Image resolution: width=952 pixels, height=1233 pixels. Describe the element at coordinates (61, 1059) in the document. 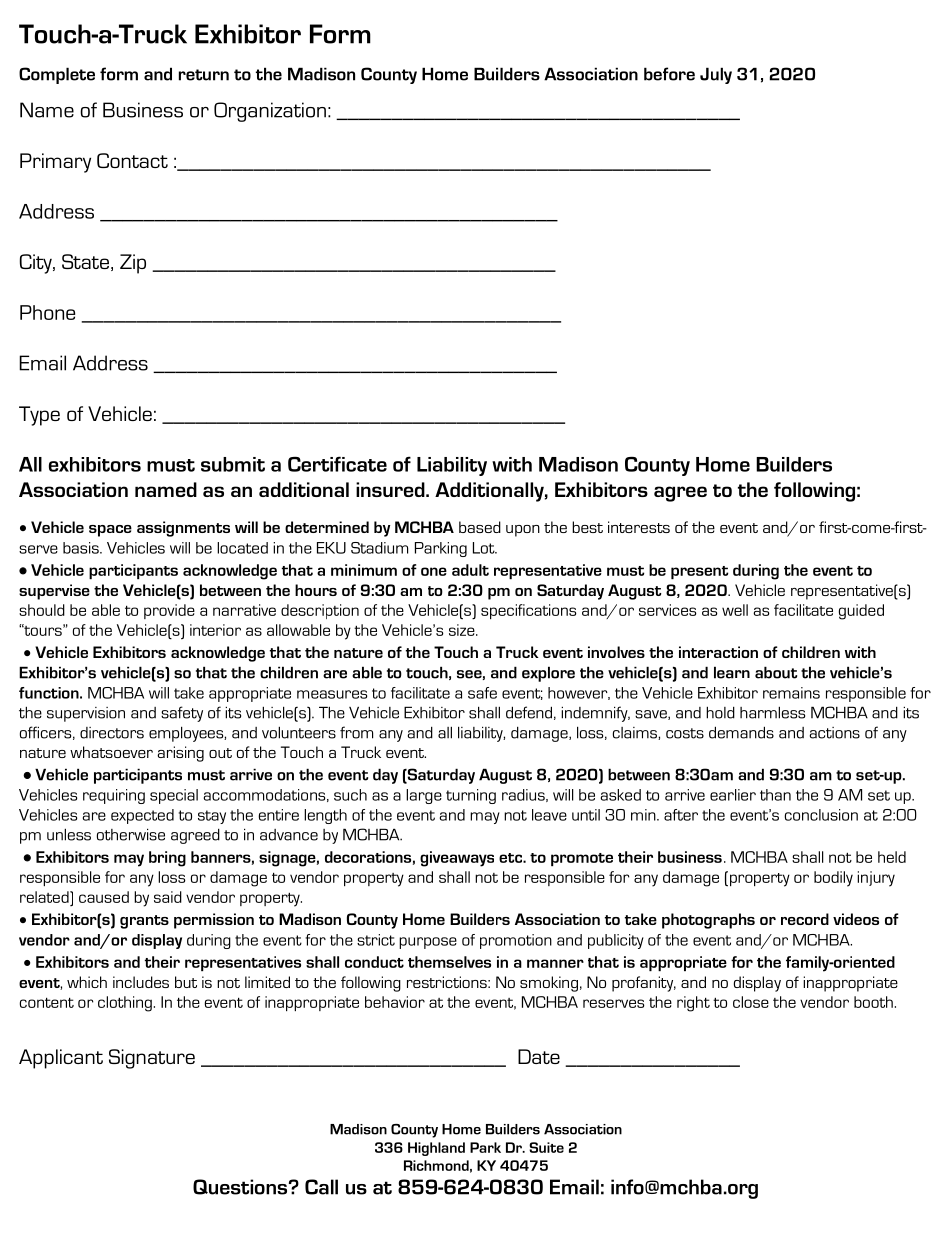

I see `Applicant` at that location.
